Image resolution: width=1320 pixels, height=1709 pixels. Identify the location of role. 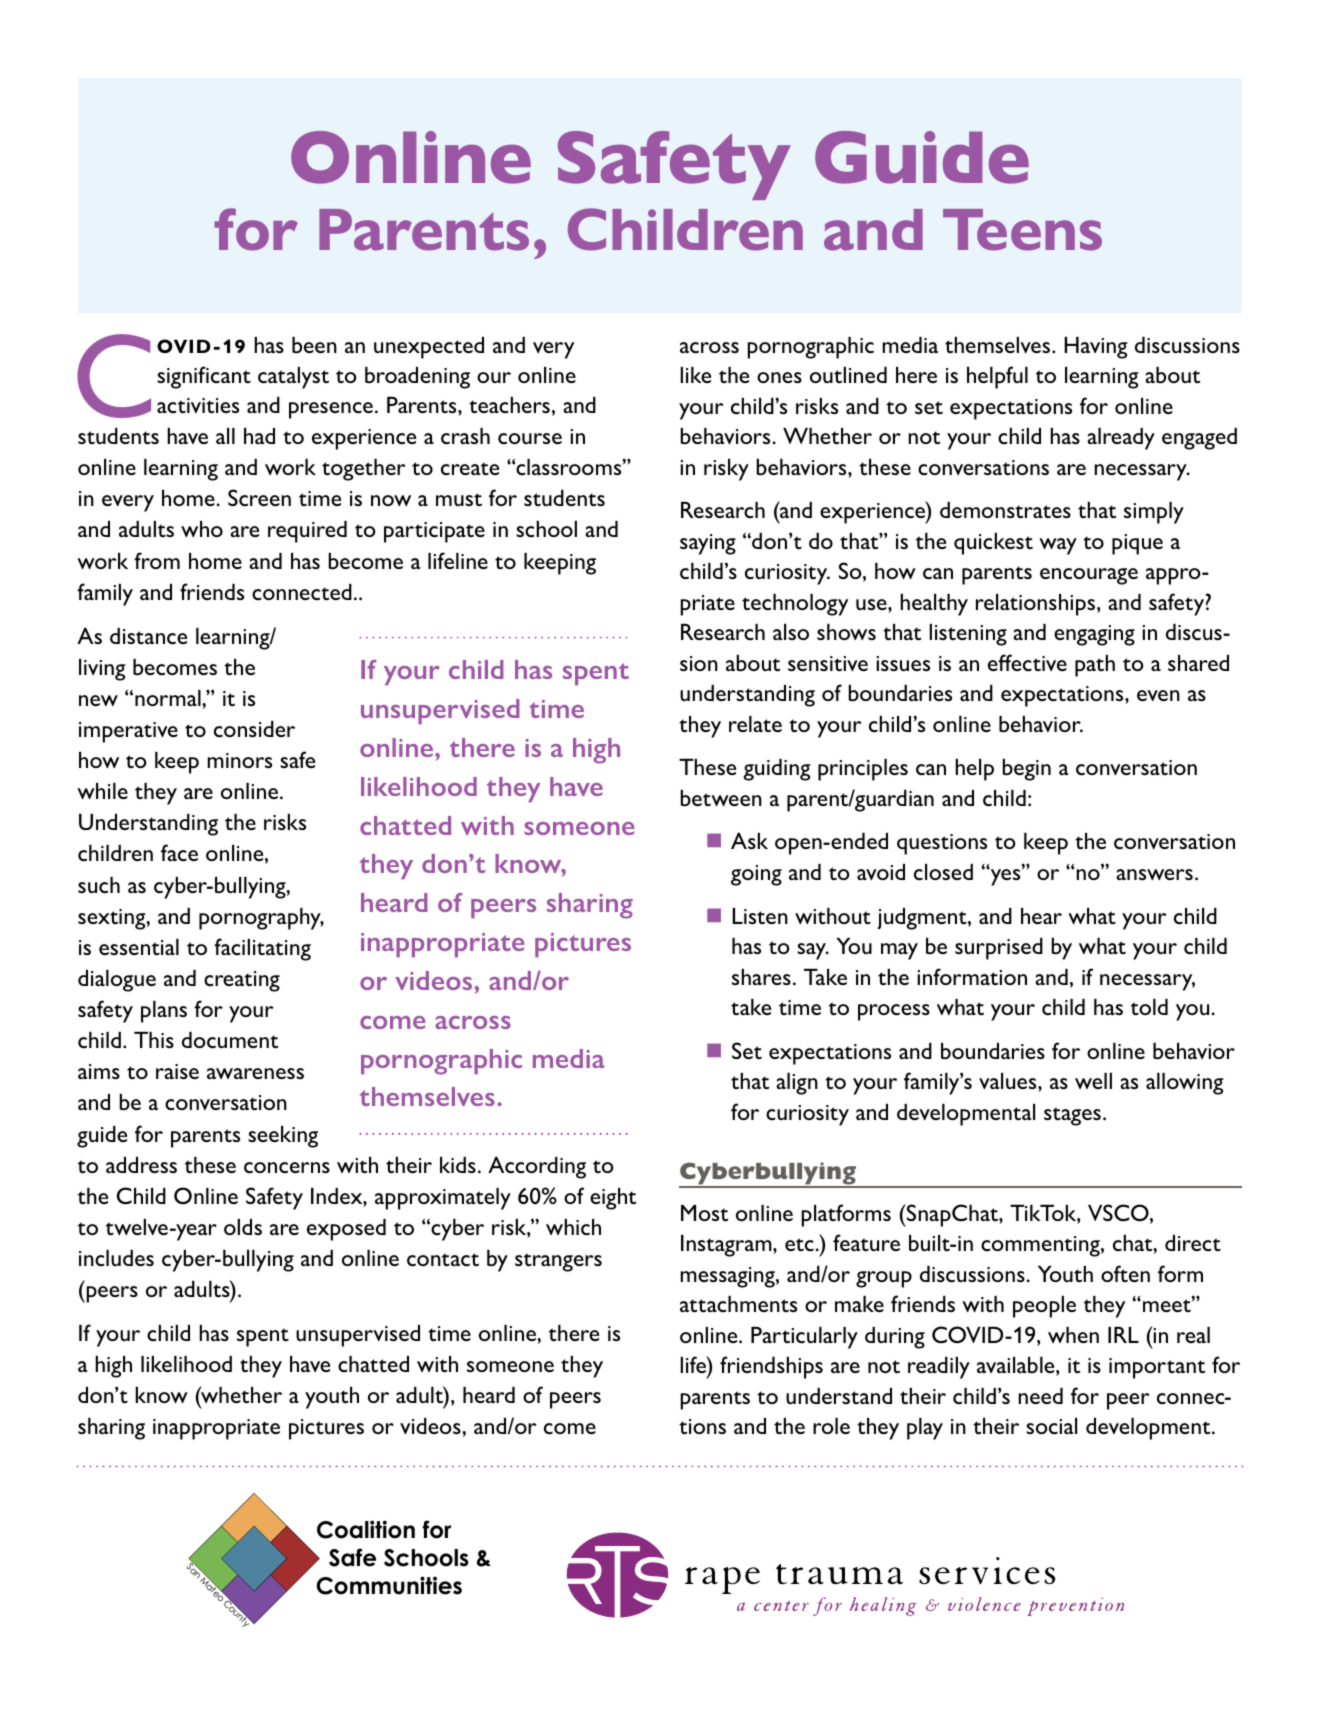
(831, 1426).
